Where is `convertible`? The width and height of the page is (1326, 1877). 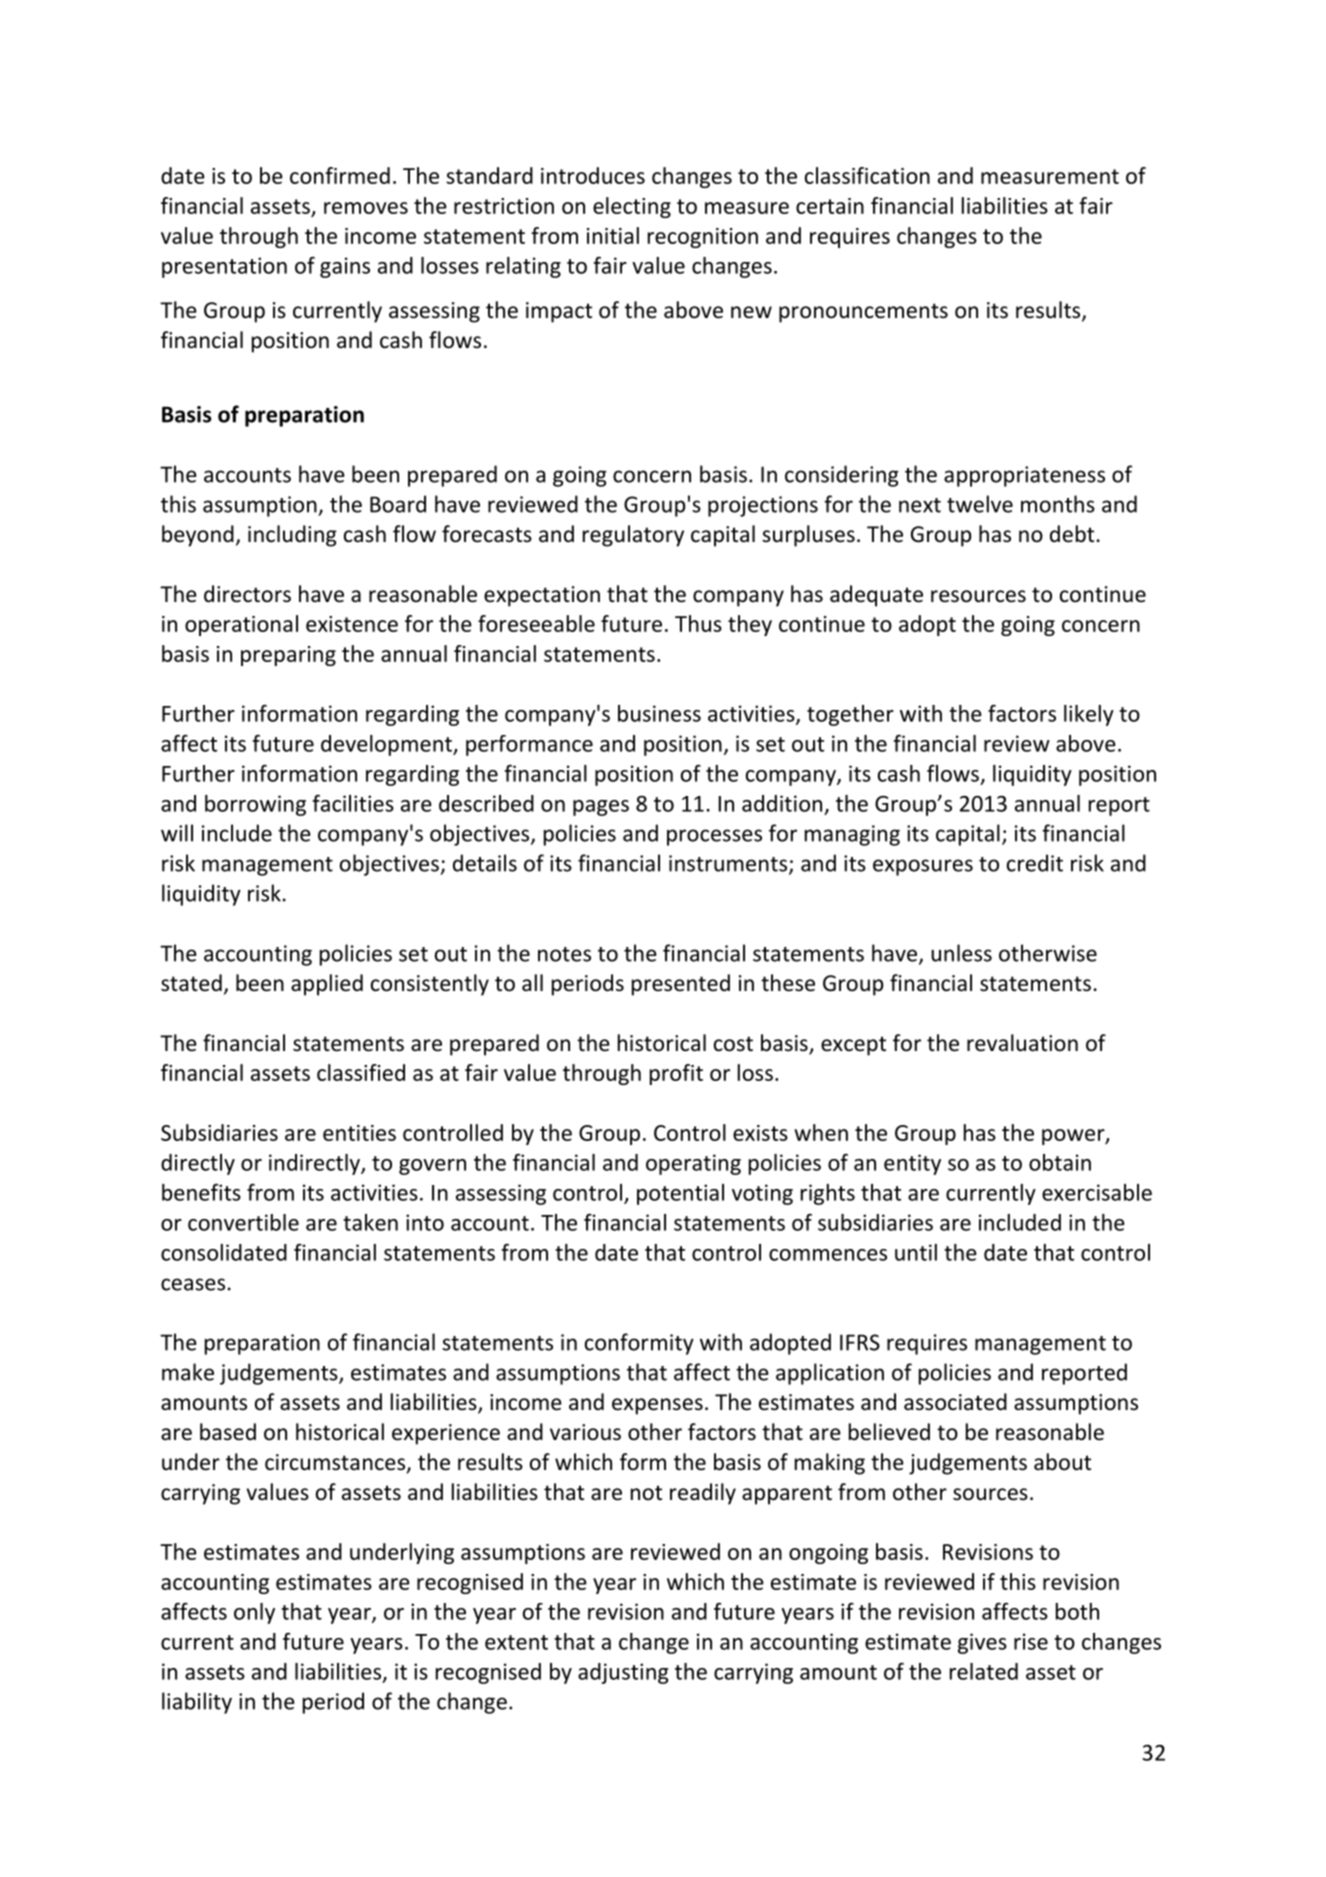
convertible is located at coordinates (243, 1222).
